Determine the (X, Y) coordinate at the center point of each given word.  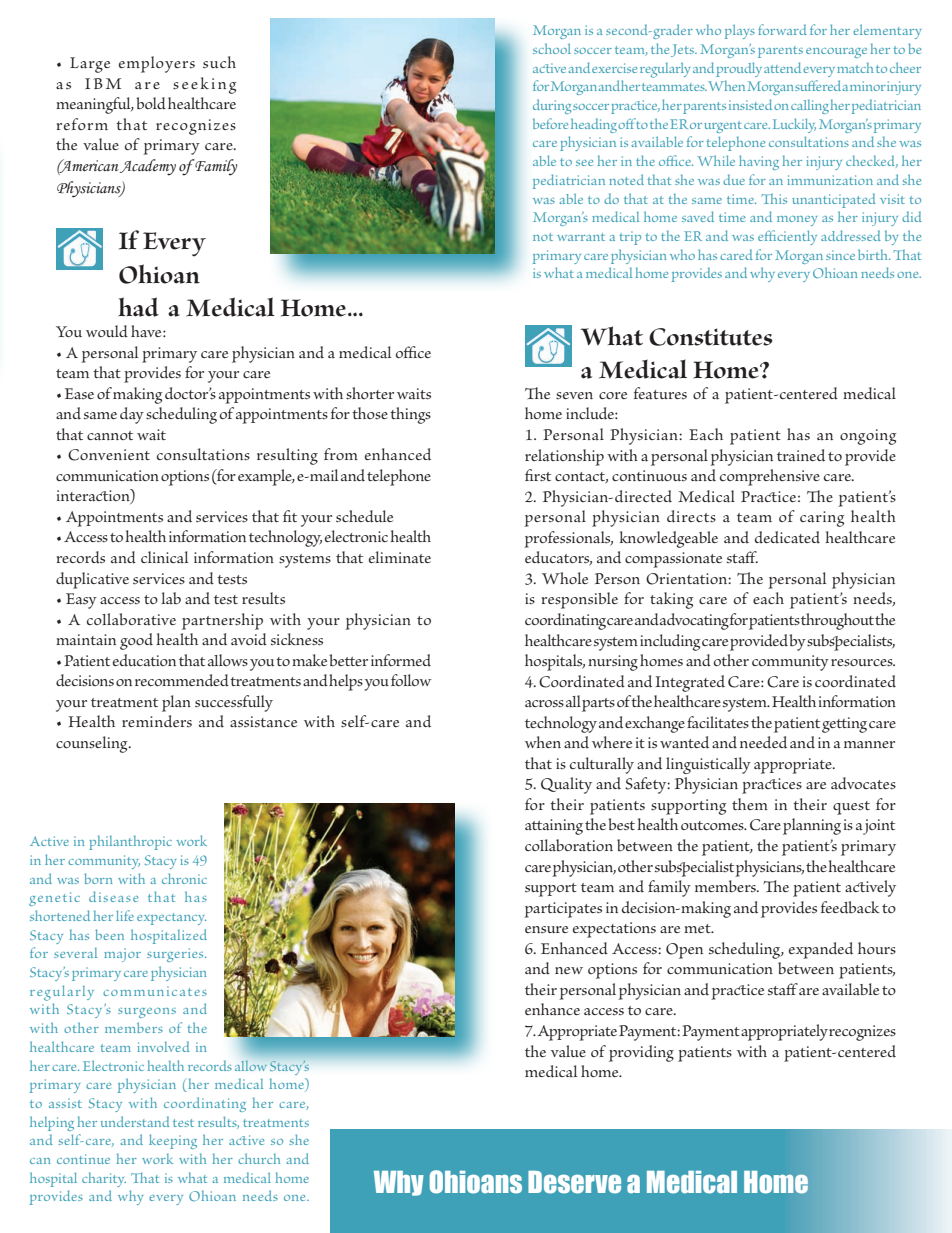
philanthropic (130, 842)
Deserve (574, 1182)
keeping (173, 1141)
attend (782, 67)
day (132, 415)
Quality (566, 785)
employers (157, 64)
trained (801, 455)
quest (851, 808)
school (552, 48)
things (410, 415)
